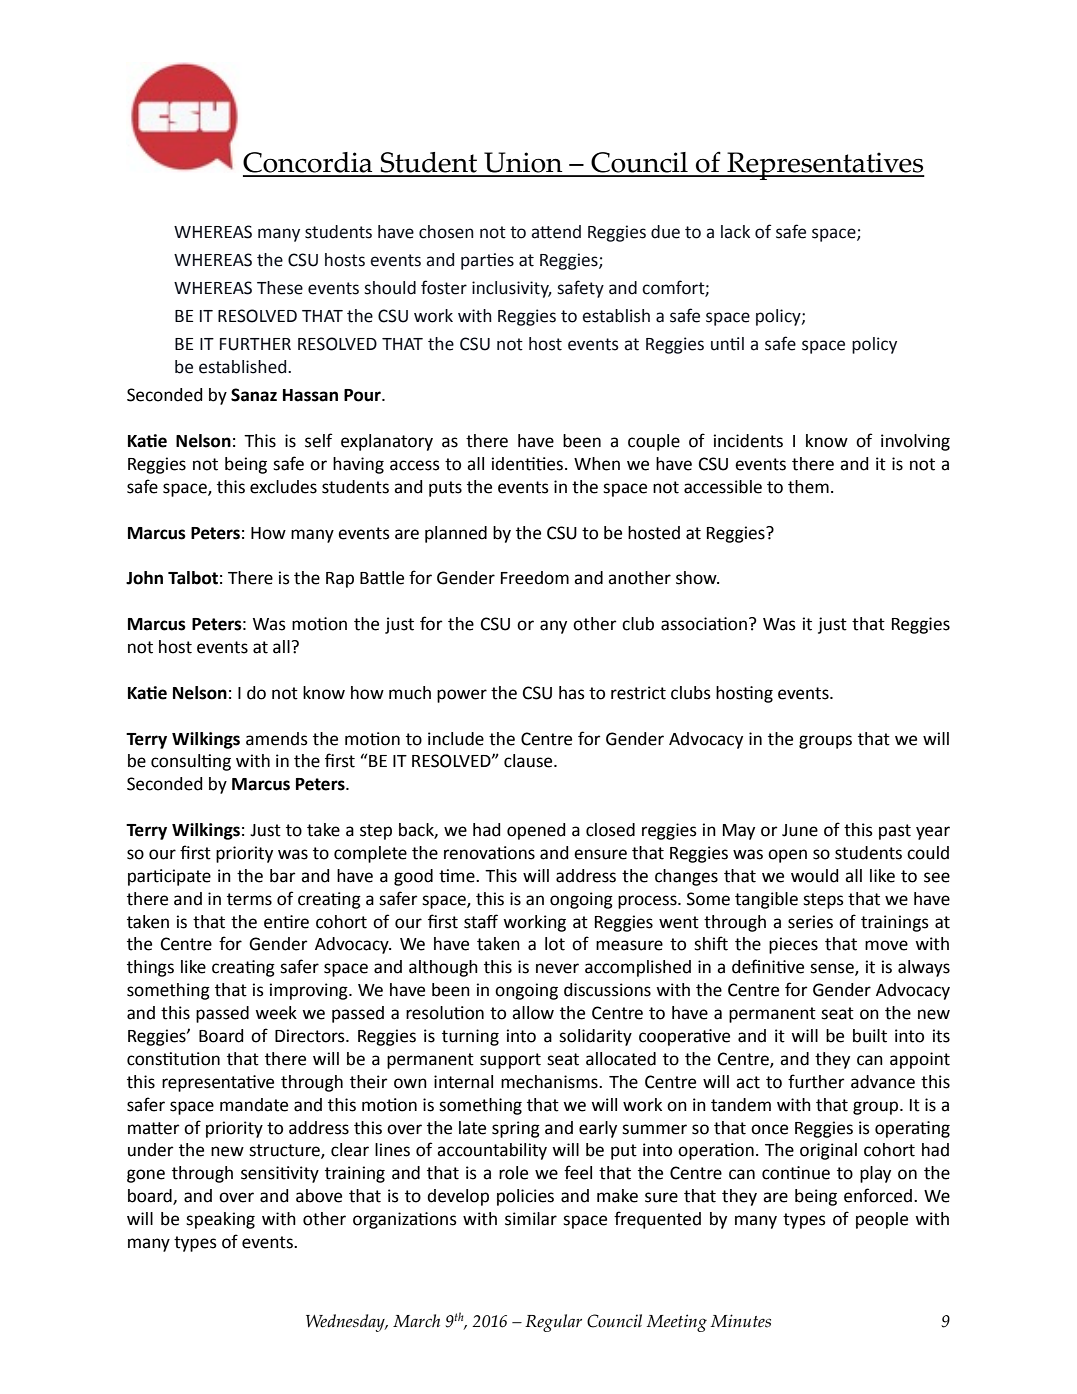  What do you see at coordinates (533, 1013) in the screenshot?
I see `allow` at bounding box center [533, 1013].
